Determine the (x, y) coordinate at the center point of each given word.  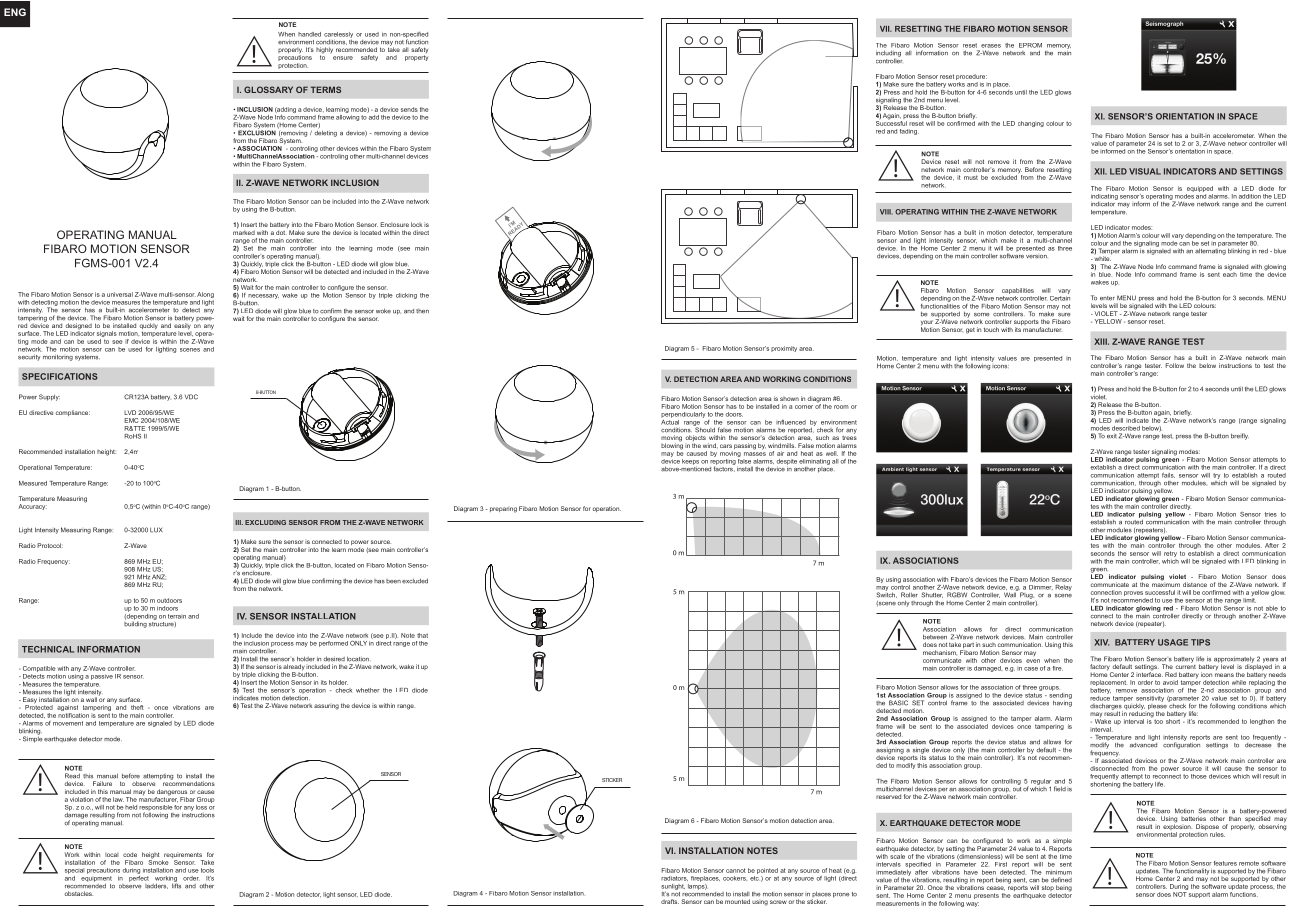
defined (1061, 879)
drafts (670, 901)
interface (1149, 673)
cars (726, 446)
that (422, 635)
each (1230, 273)
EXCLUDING (265, 522)
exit (1112, 436)
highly (325, 51)
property (416, 58)
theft (137, 707)
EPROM (1030, 45)
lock (416, 224)
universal (120, 294)
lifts (176, 885)
